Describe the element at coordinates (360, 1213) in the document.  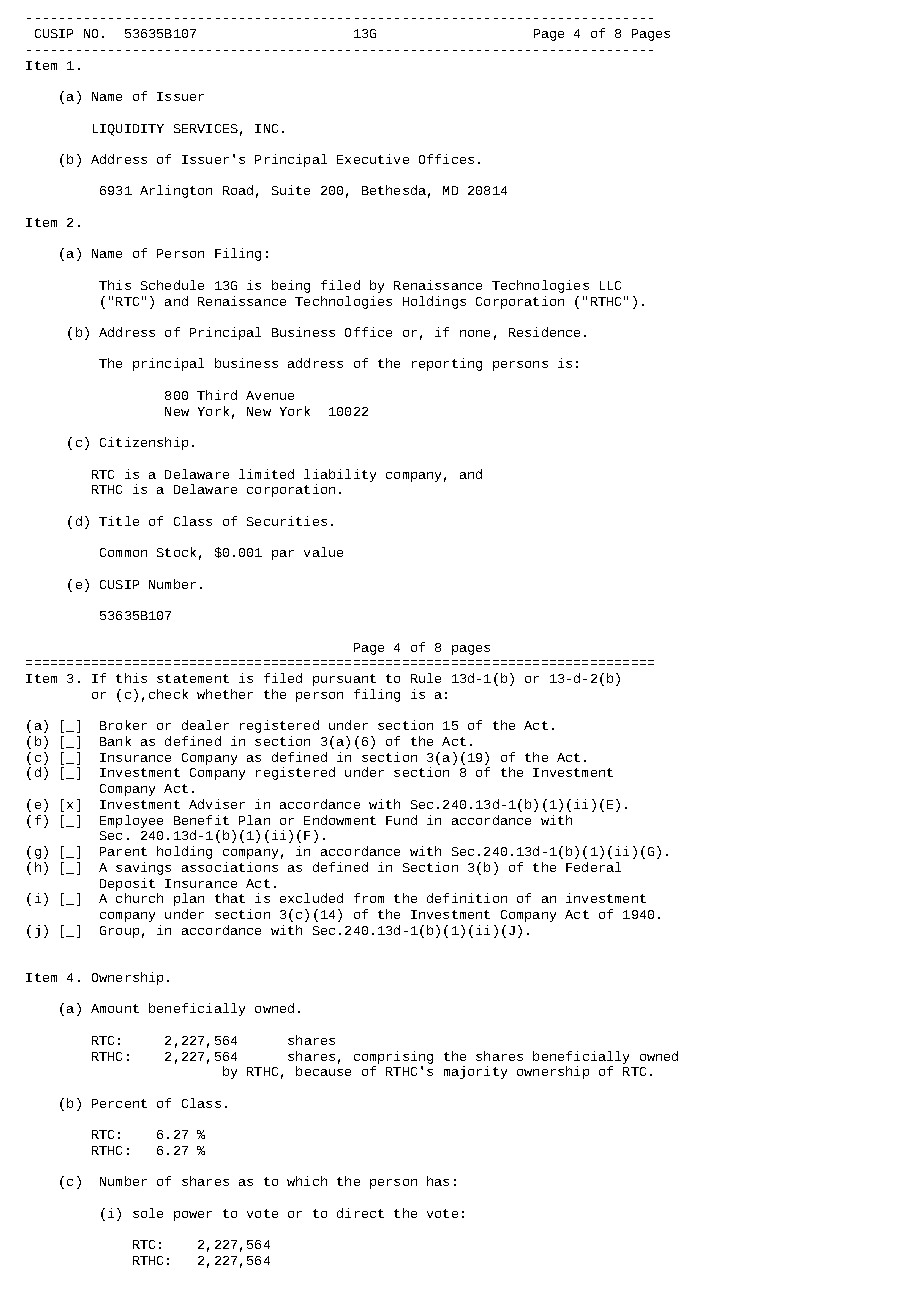
I see `direct` at that location.
